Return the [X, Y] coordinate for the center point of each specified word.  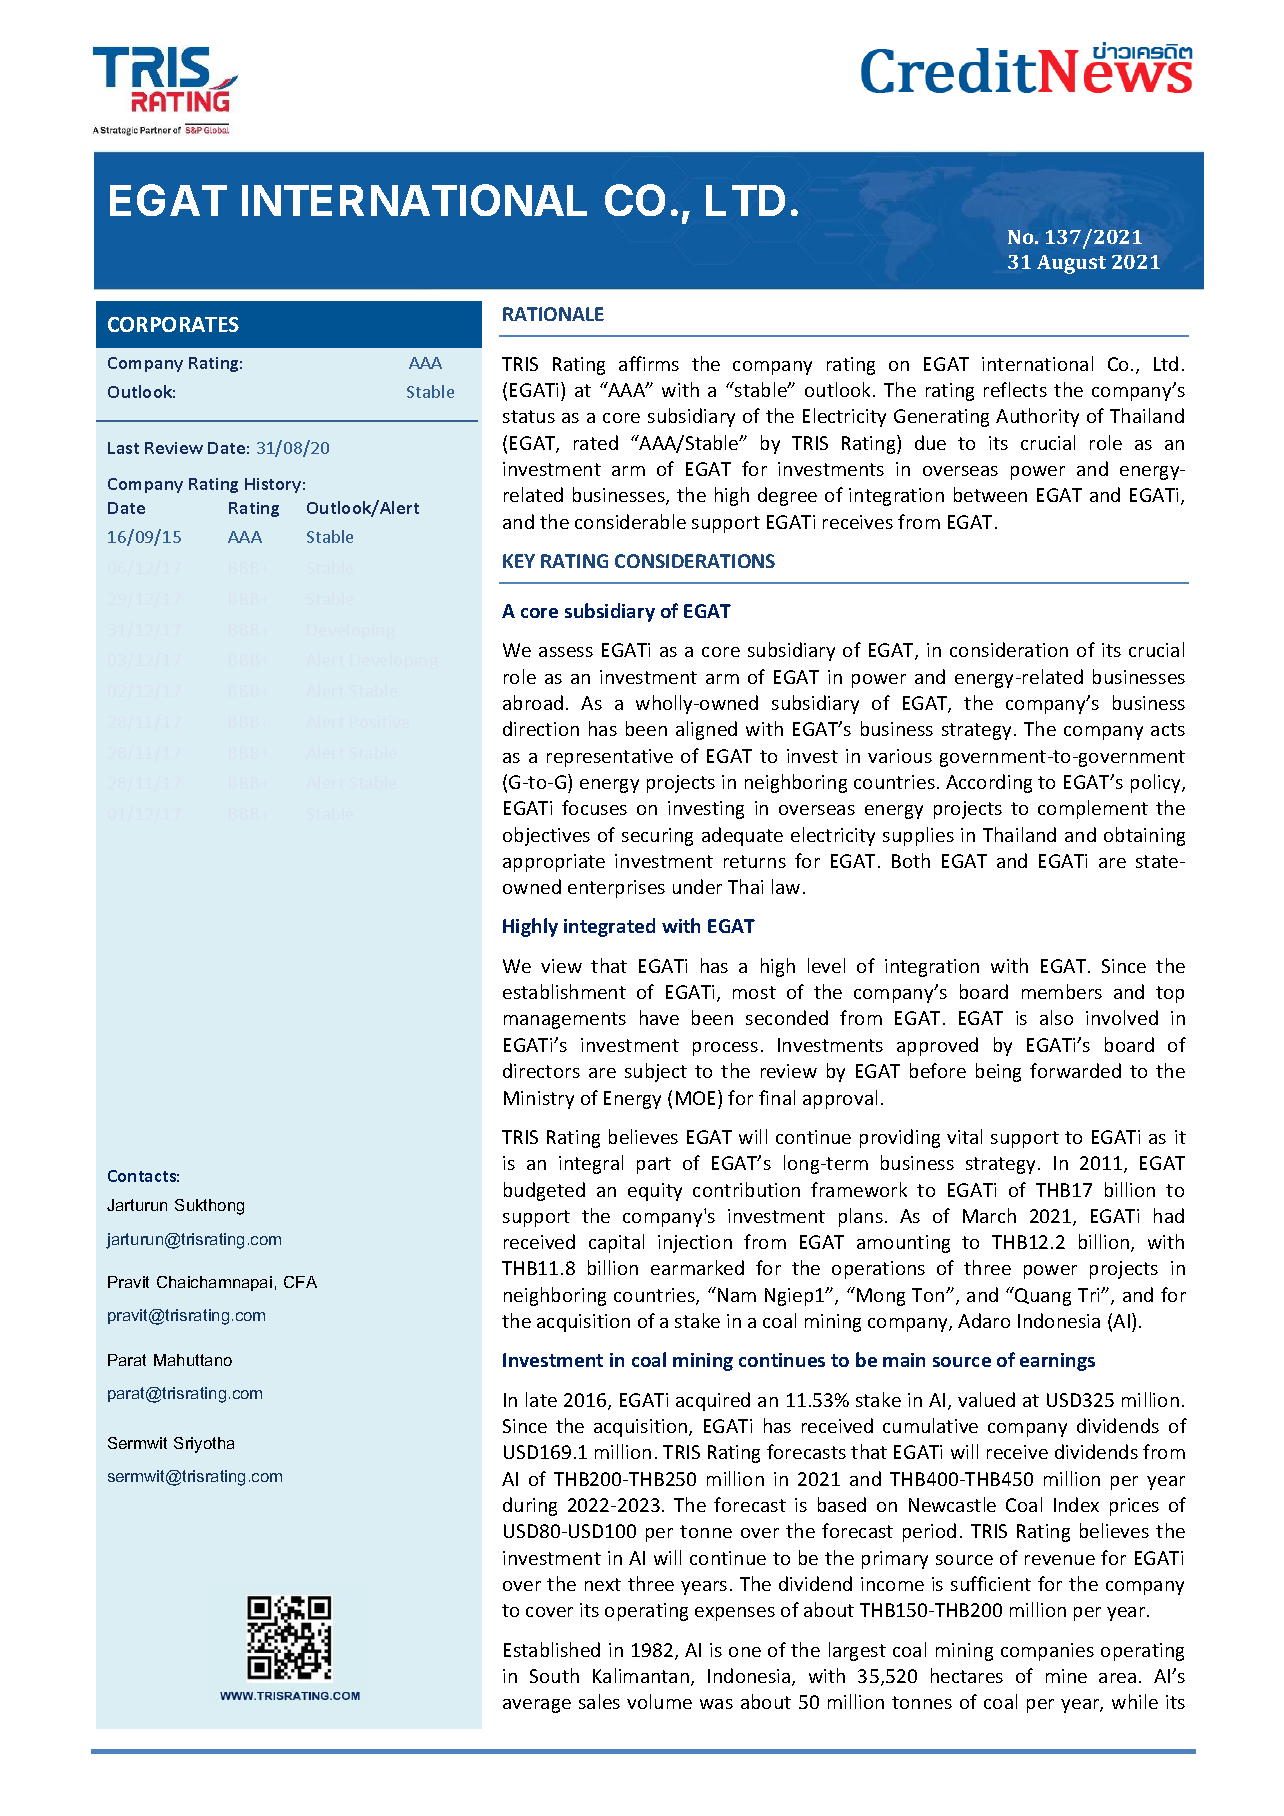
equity [655, 1192]
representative [610, 758]
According [989, 783]
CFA [300, 1282]
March [989, 1215]
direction [541, 728]
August [1071, 264]
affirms [649, 363]
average [537, 1706]
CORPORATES [173, 324]
